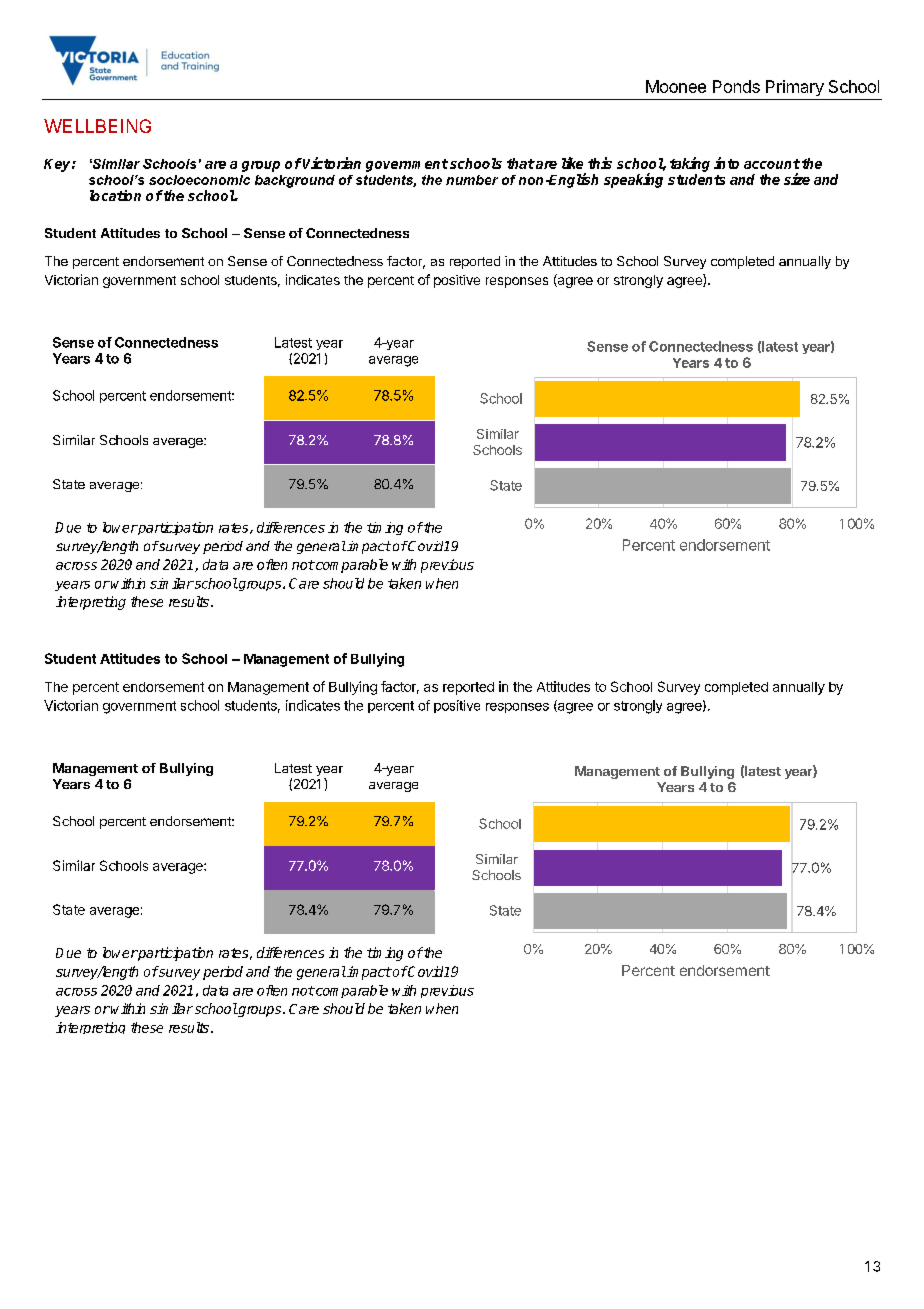 This screenshot has height=1309, width=924. Describe the element at coordinates (521, 163) in the screenshot. I see `that` at that location.
